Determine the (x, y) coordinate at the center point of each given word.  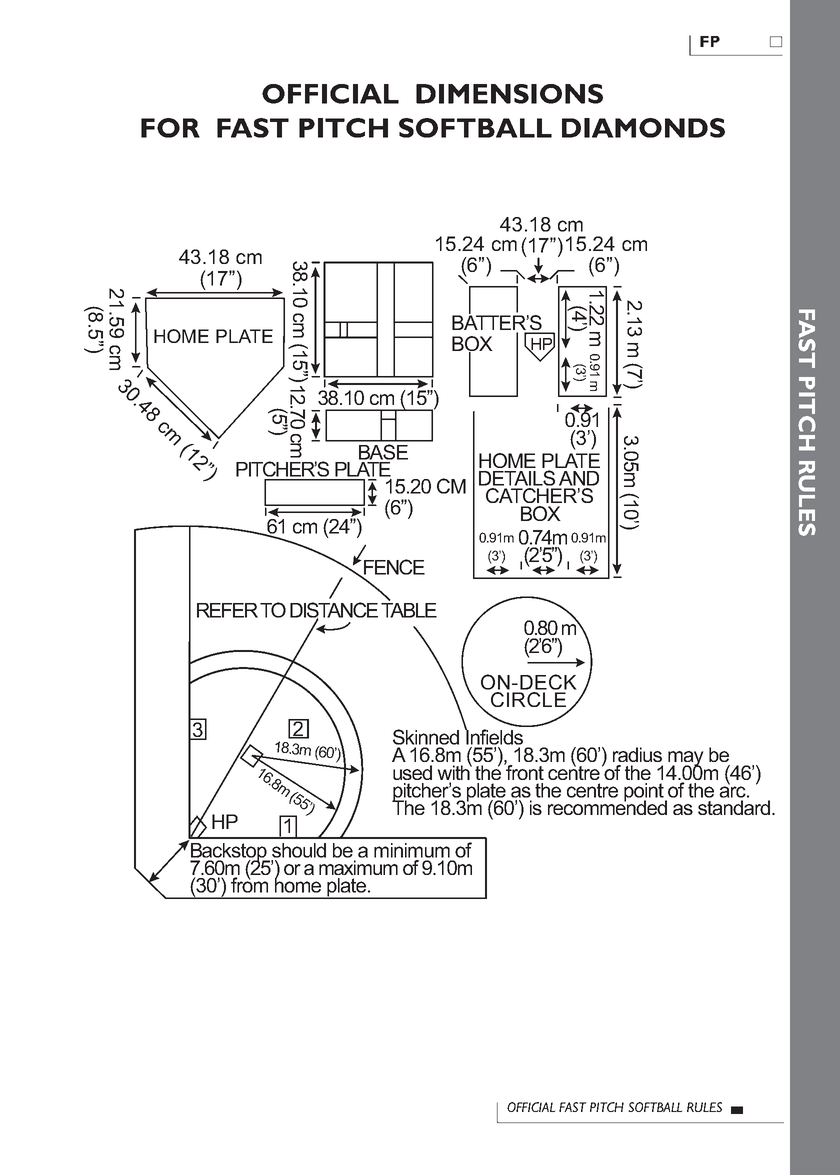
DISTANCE (334, 611)
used (412, 772)
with (455, 771)
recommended (607, 806)
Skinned (426, 737)
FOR (170, 128)
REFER (227, 610)
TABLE (409, 609)
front (524, 771)
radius (637, 754)
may (685, 760)
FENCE (393, 568)
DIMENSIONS (509, 94)
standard (734, 807)
